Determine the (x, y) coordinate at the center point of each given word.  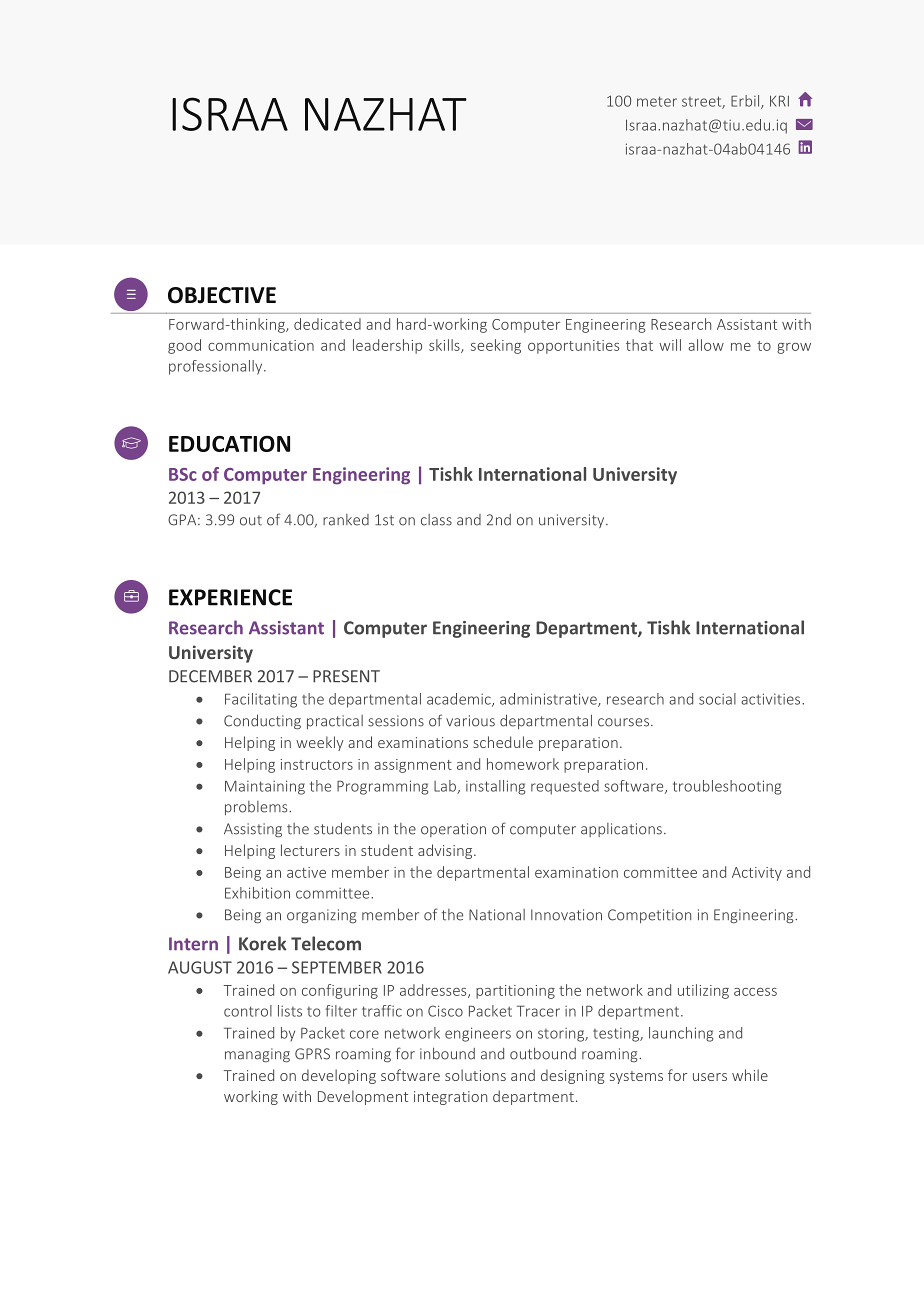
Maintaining (265, 787)
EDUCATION (229, 443)
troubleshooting (727, 787)
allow (706, 345)
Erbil (746, 102)
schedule (503, 742)
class (436, 520)
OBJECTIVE (222, 295)
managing (257, 1055)
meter (657, 101)
